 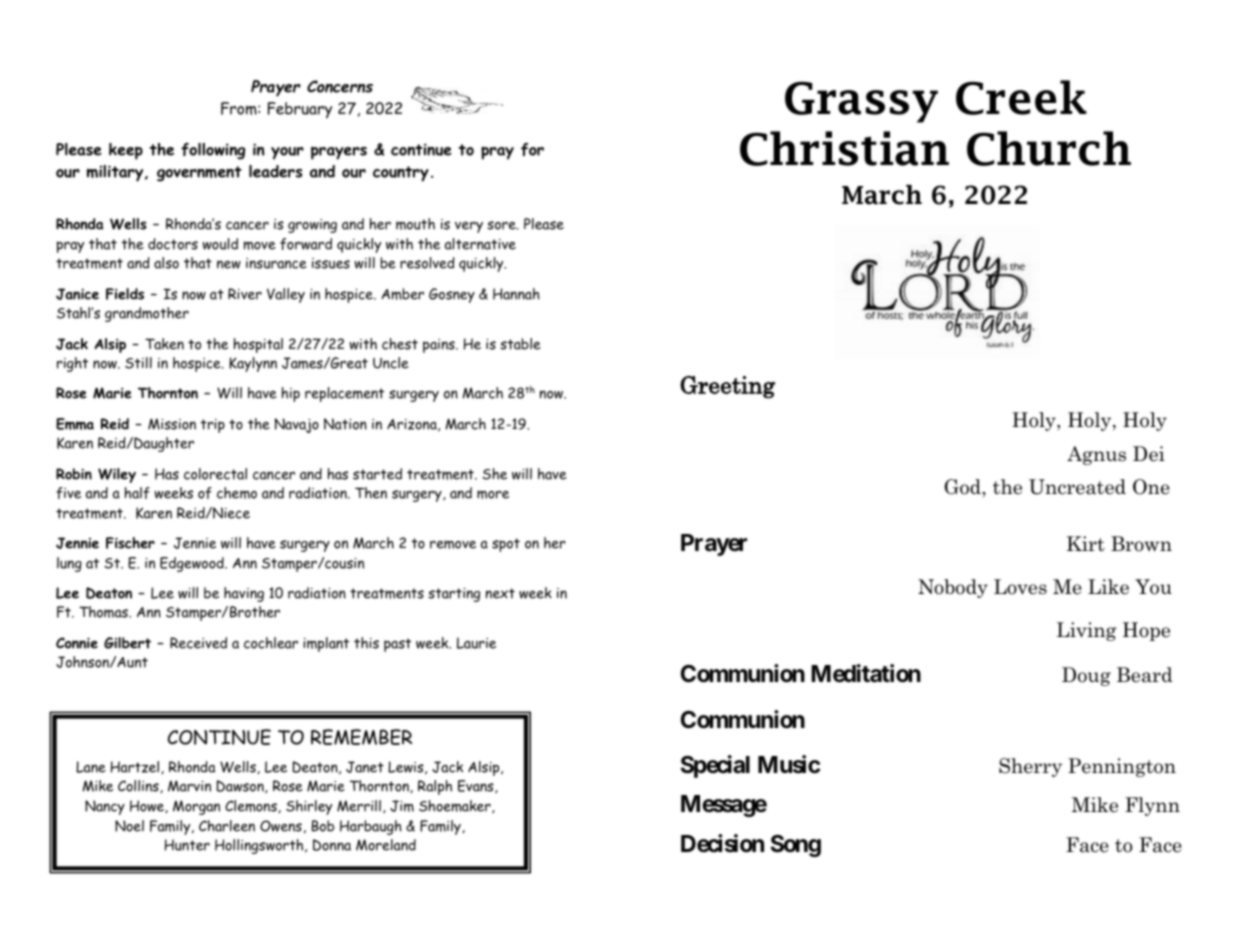 I want to click on Decision, so click(x=722, y=843).
